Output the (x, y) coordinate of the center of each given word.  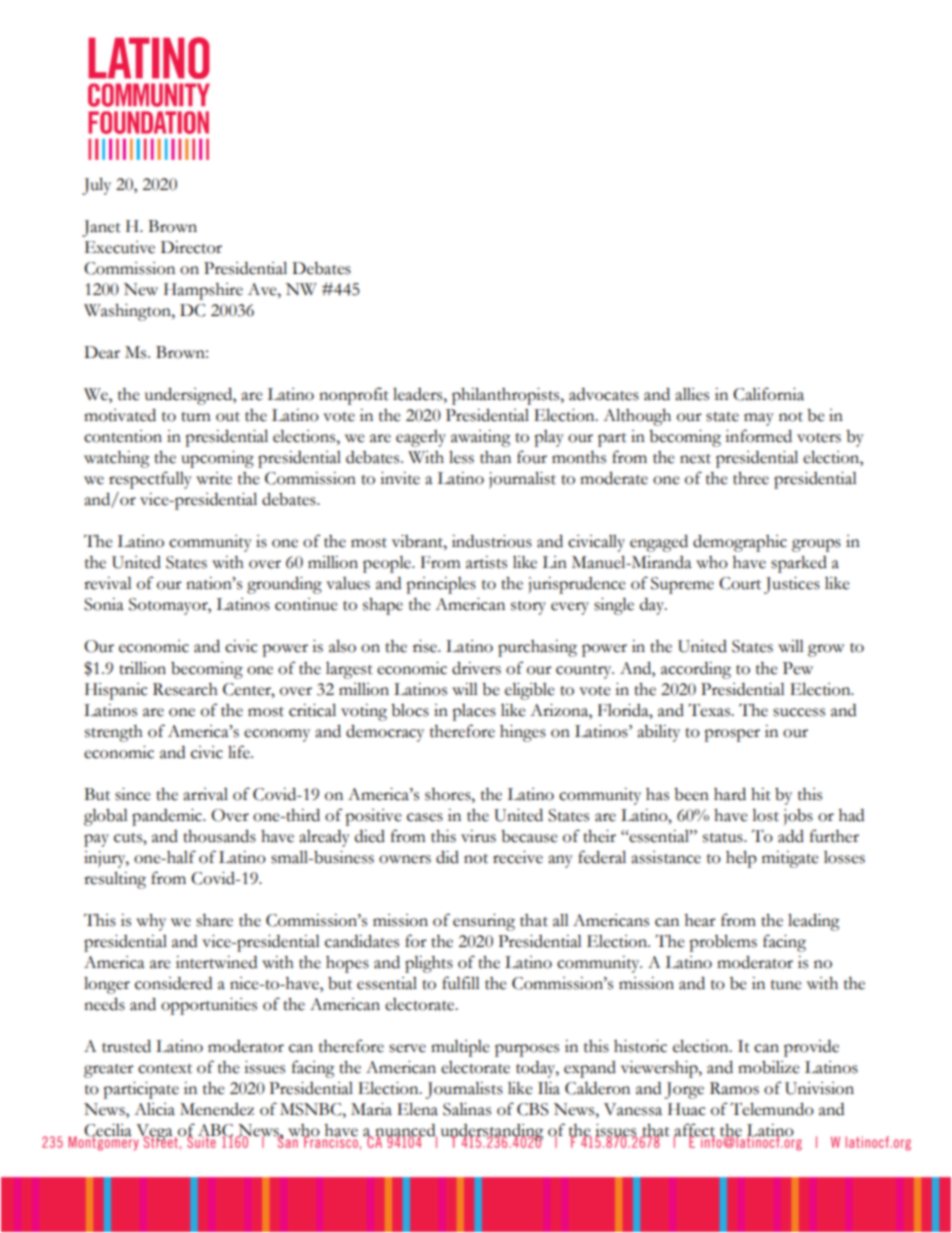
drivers (476, 668)
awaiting (481, 438)
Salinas (467, 1109)
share (214, 920)
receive (518, 857)
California (768, 394)
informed (758, 436)
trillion (142, 668)
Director (191, 247)
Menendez (217, 1109)
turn (196, 417)
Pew (798, 668)
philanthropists (507, 396)
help (741, 859)
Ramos (734, 1088)
